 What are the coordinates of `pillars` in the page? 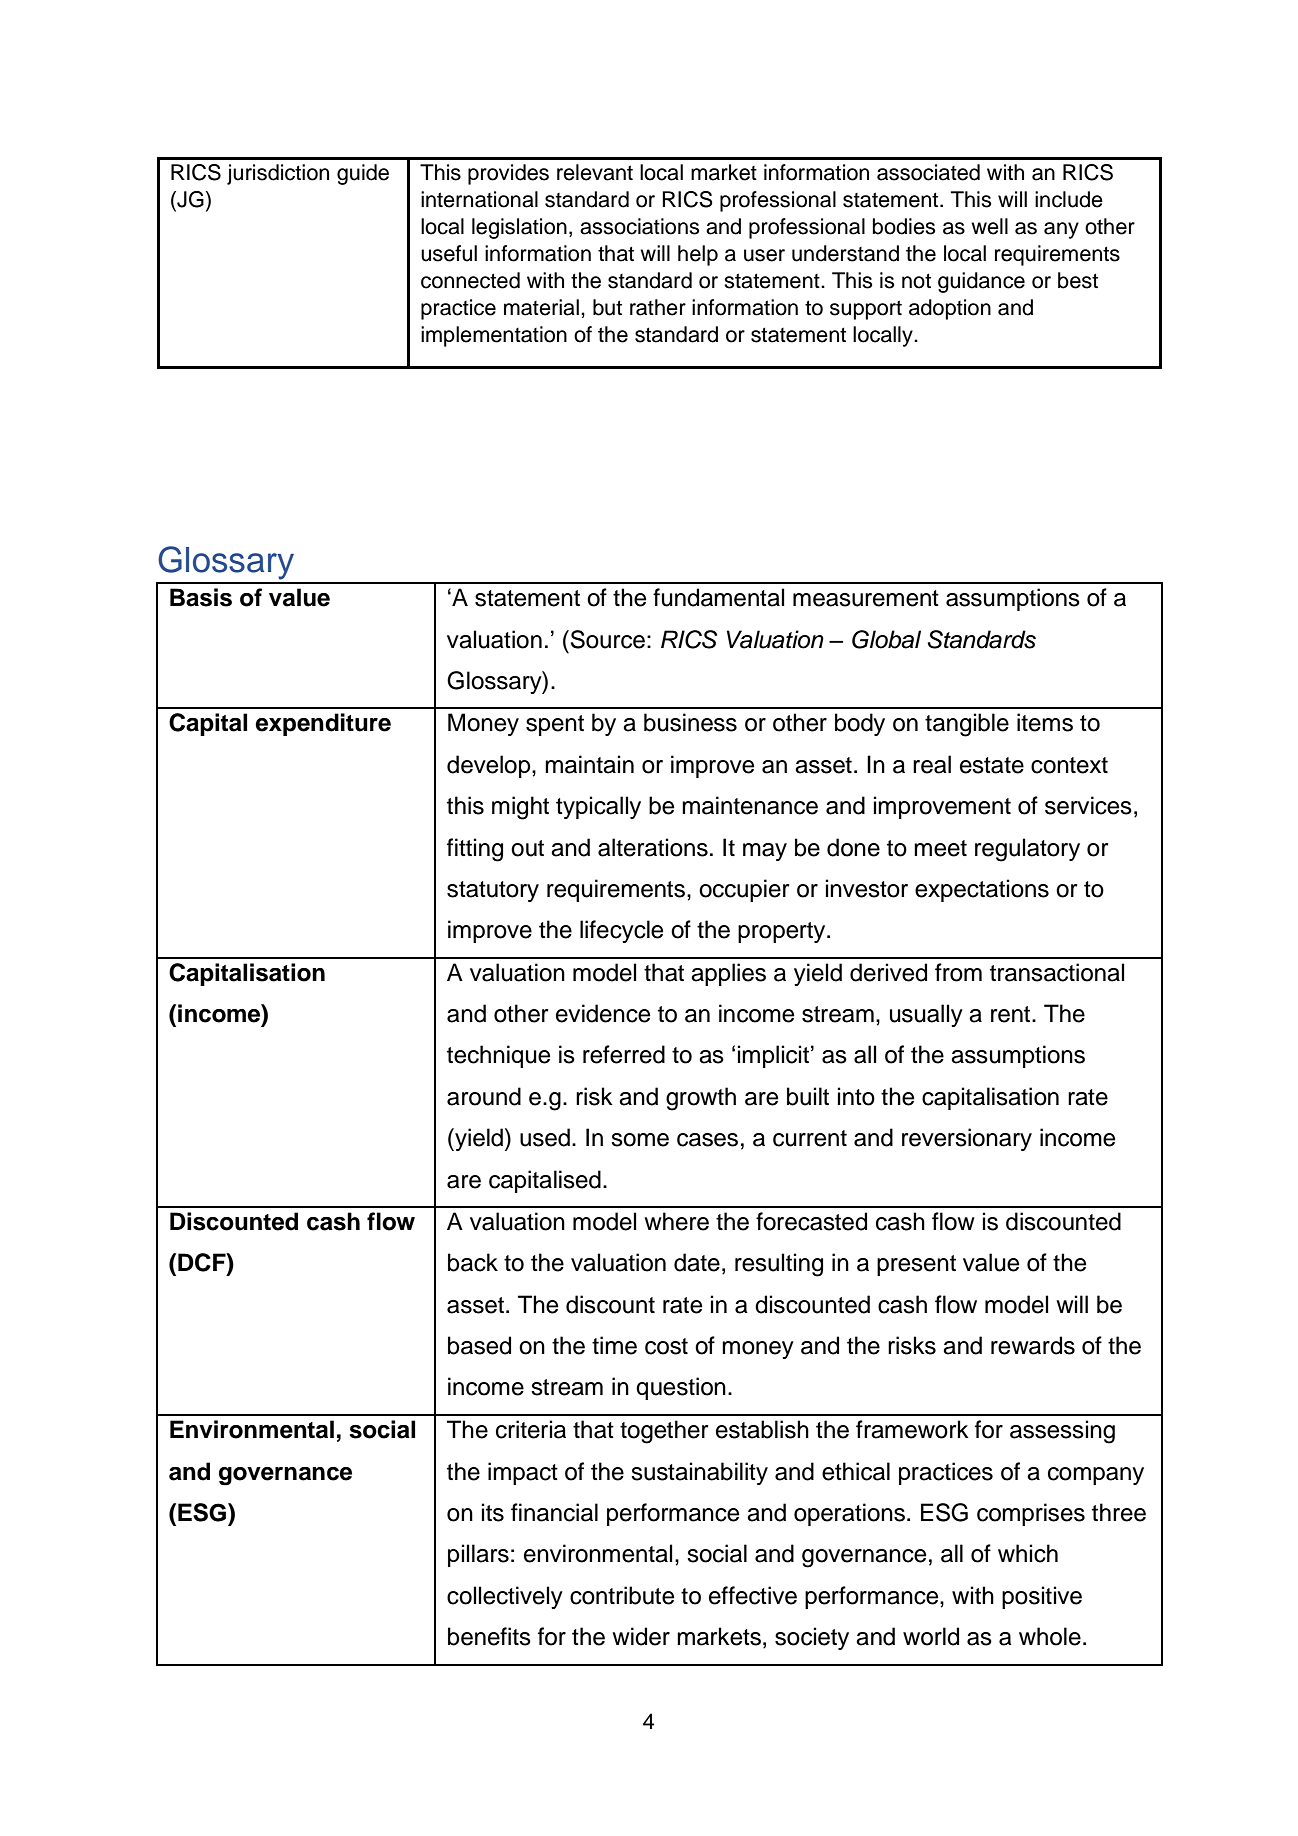 It's located at (478, 1555).
